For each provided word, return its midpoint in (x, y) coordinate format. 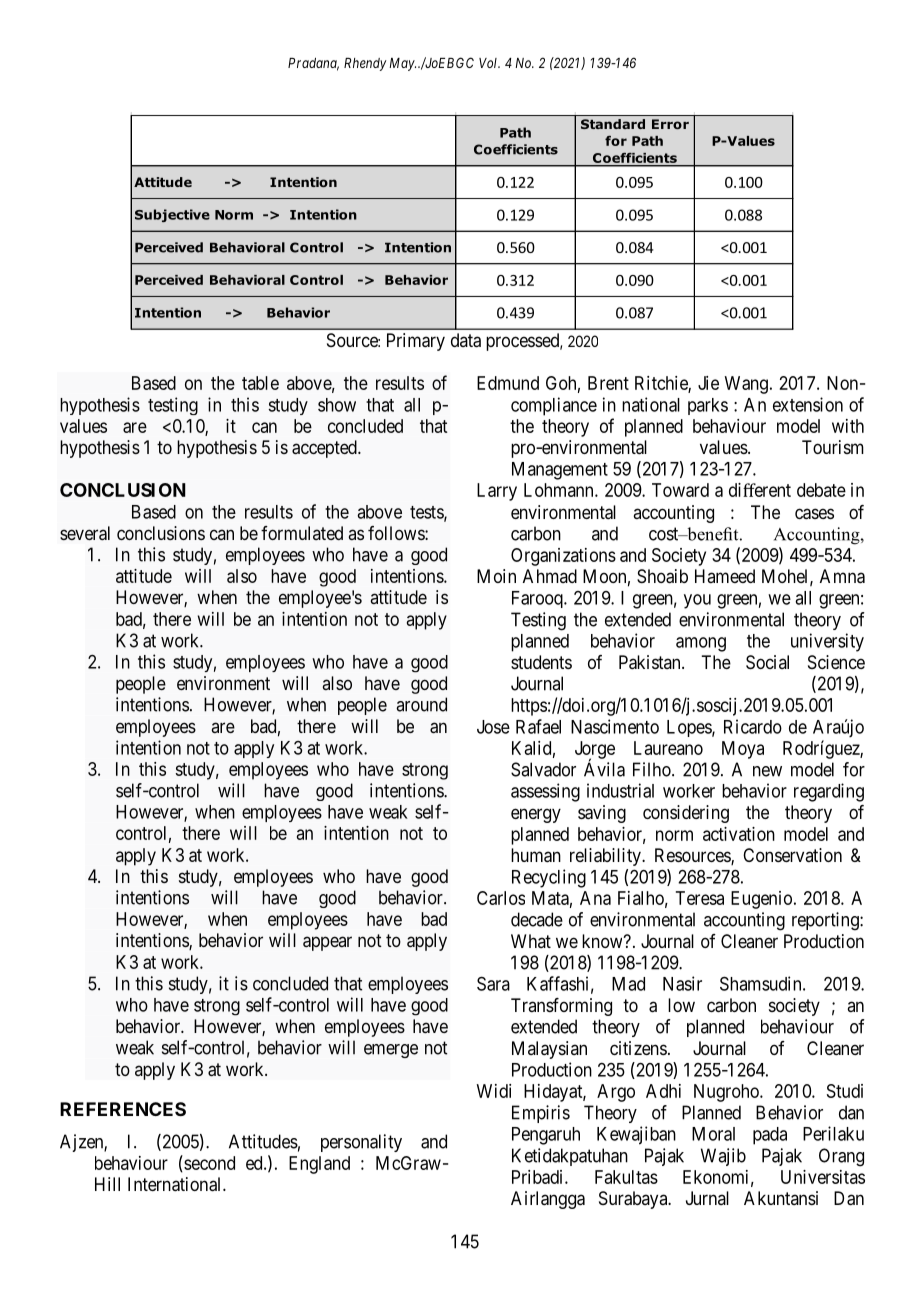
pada (770, 1136)
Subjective (172, 215)
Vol (489, 63)
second (208, 1163)
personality (361, 1143)
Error (670, 124)
